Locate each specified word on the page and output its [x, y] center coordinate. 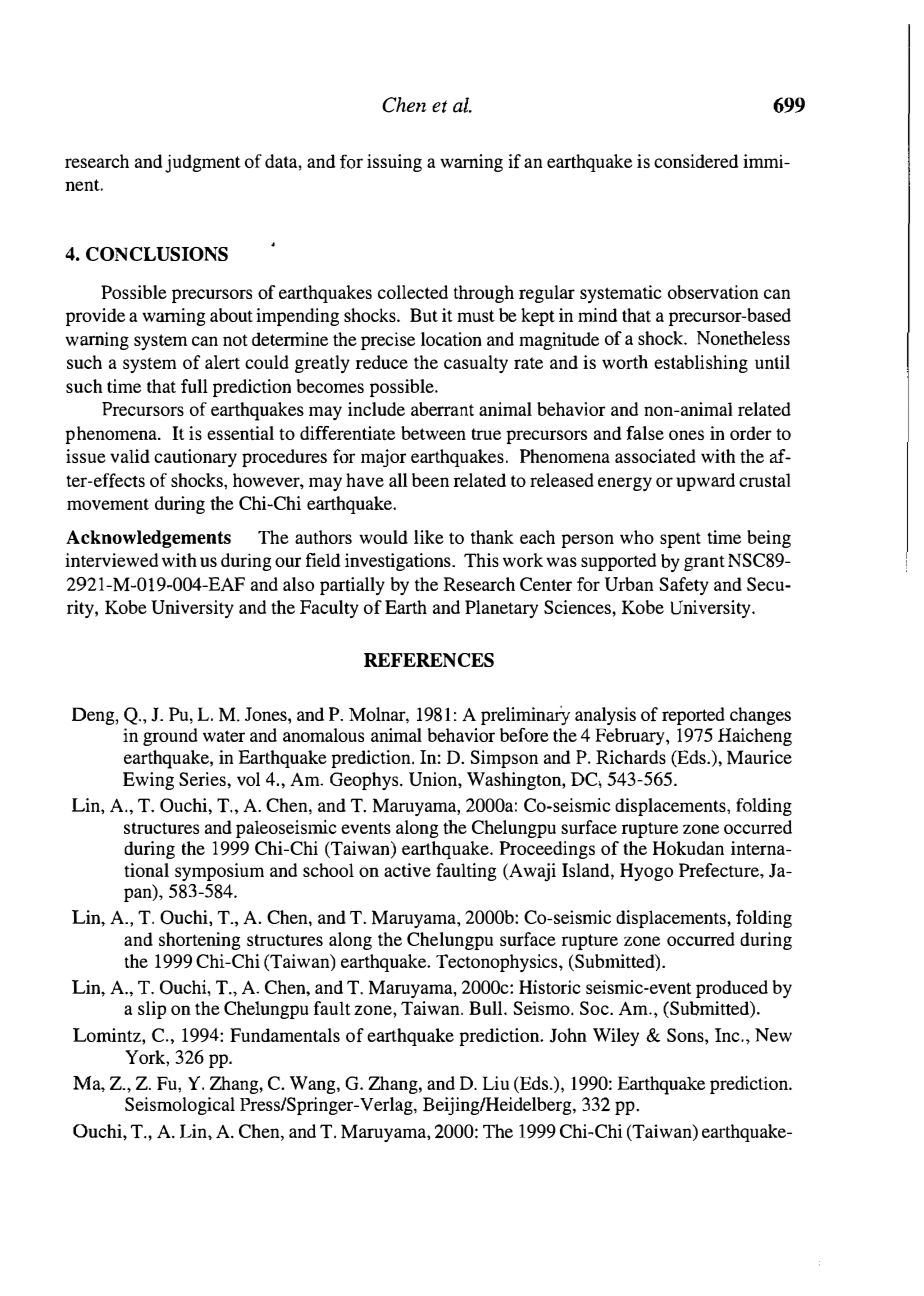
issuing [394, 163]
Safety [684, 586]
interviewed [111, 560]
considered [696, 161]
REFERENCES [429, 660]
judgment [203, 163]
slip [152, 1010]
